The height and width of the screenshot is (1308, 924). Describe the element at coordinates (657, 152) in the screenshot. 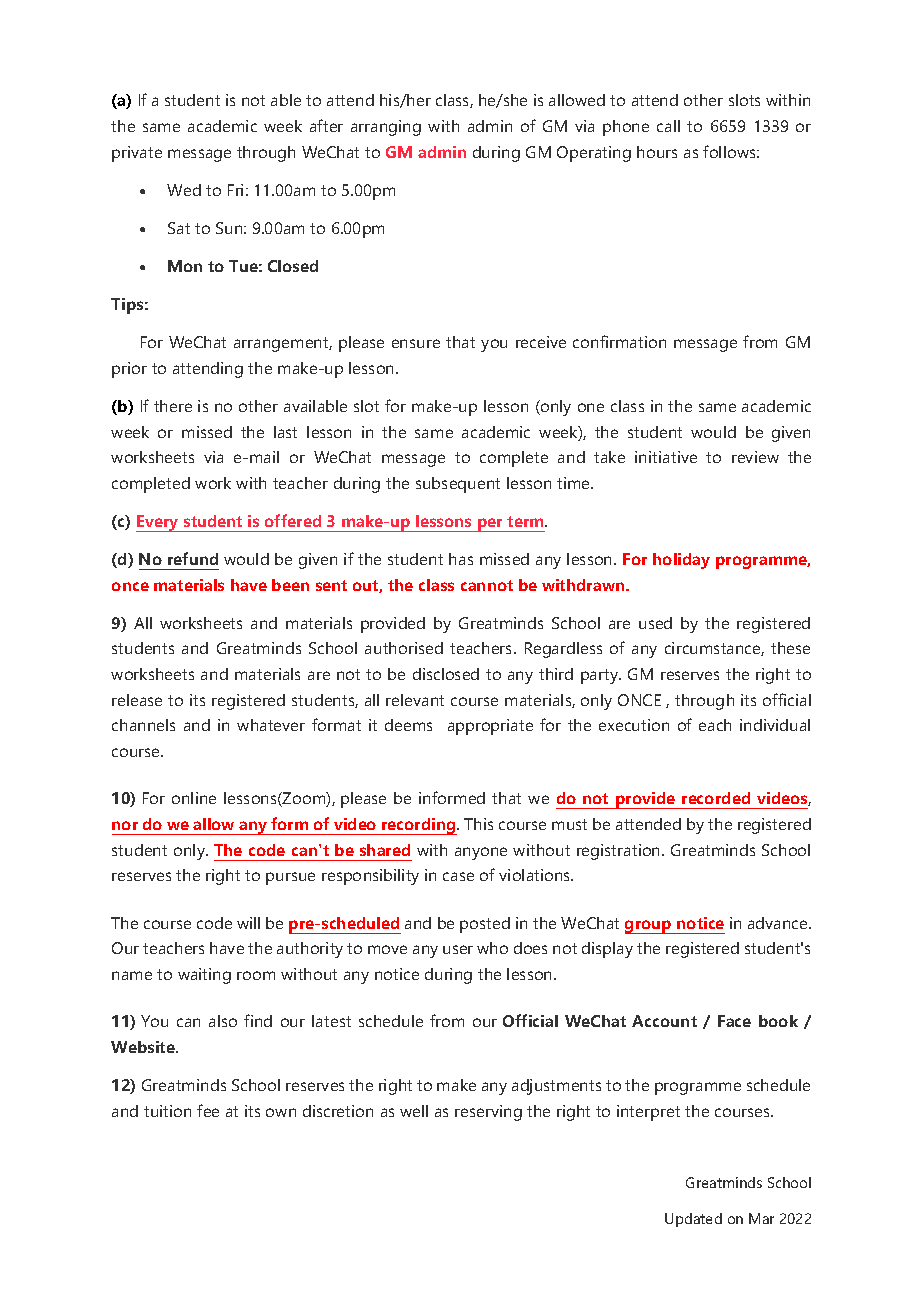

I see `hours` at that location.
